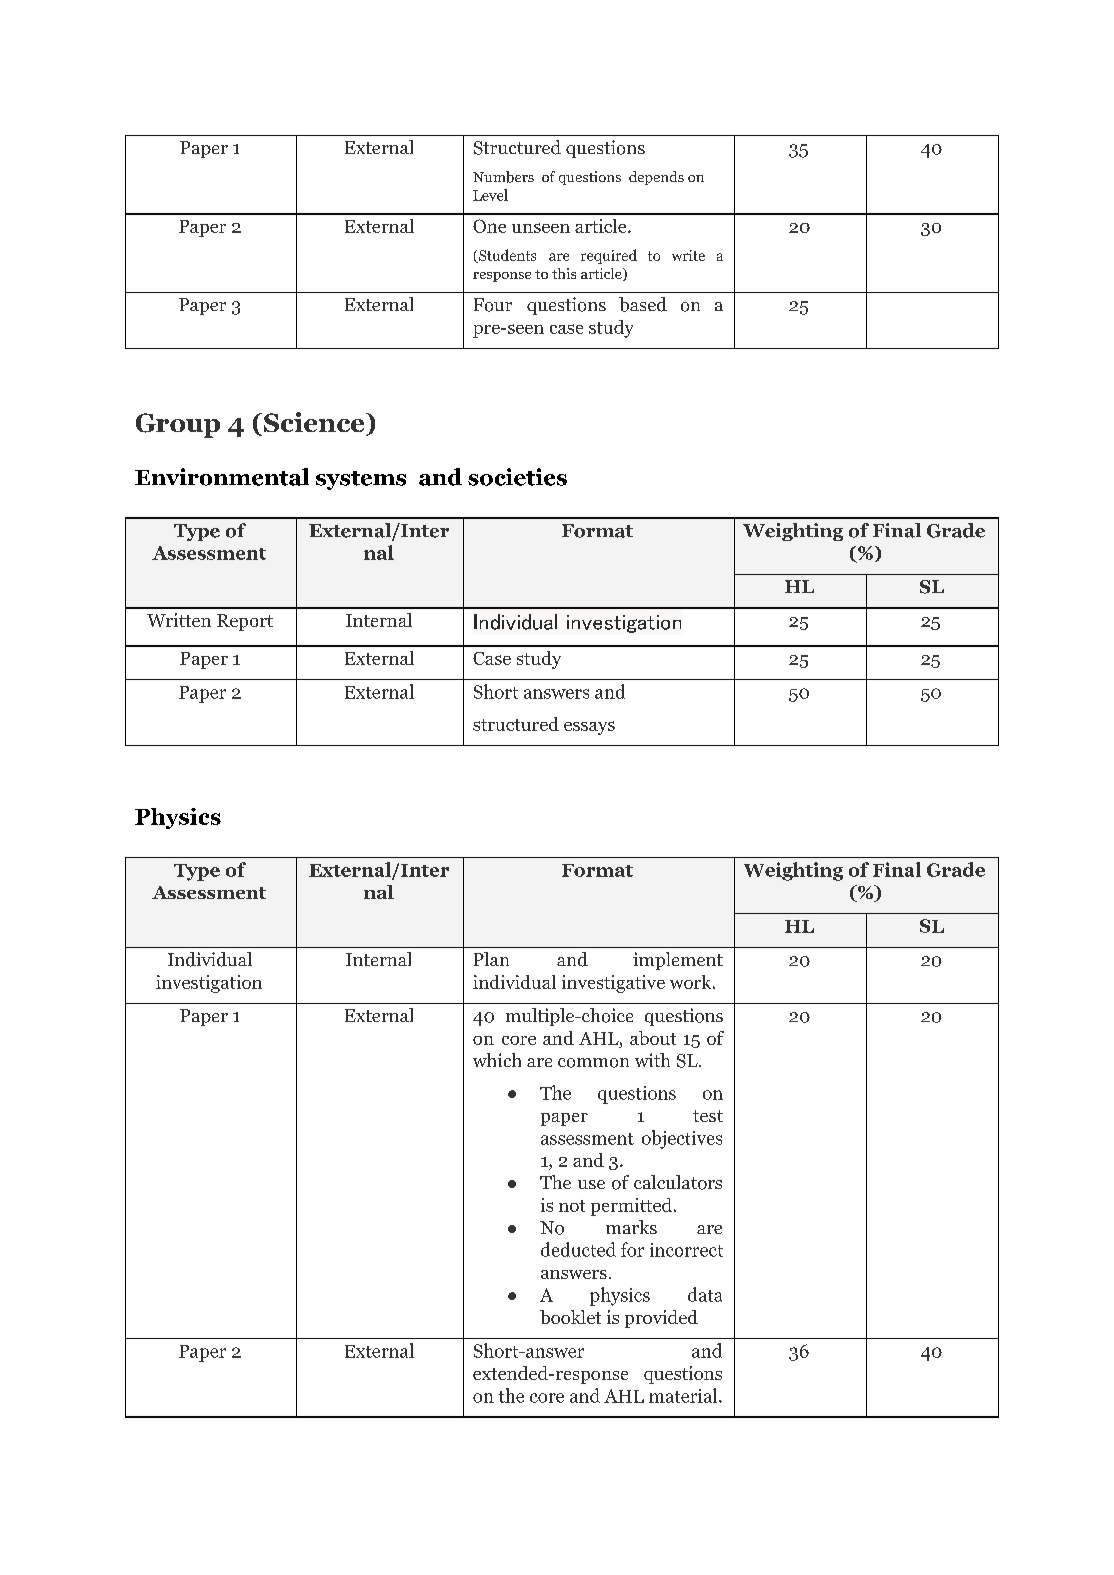 Image resolution: width=1114 pixels, height=1575 pixels. Describe the element at coordinates (578, 1249) in the screenshot. I see `deducted` at that location.
